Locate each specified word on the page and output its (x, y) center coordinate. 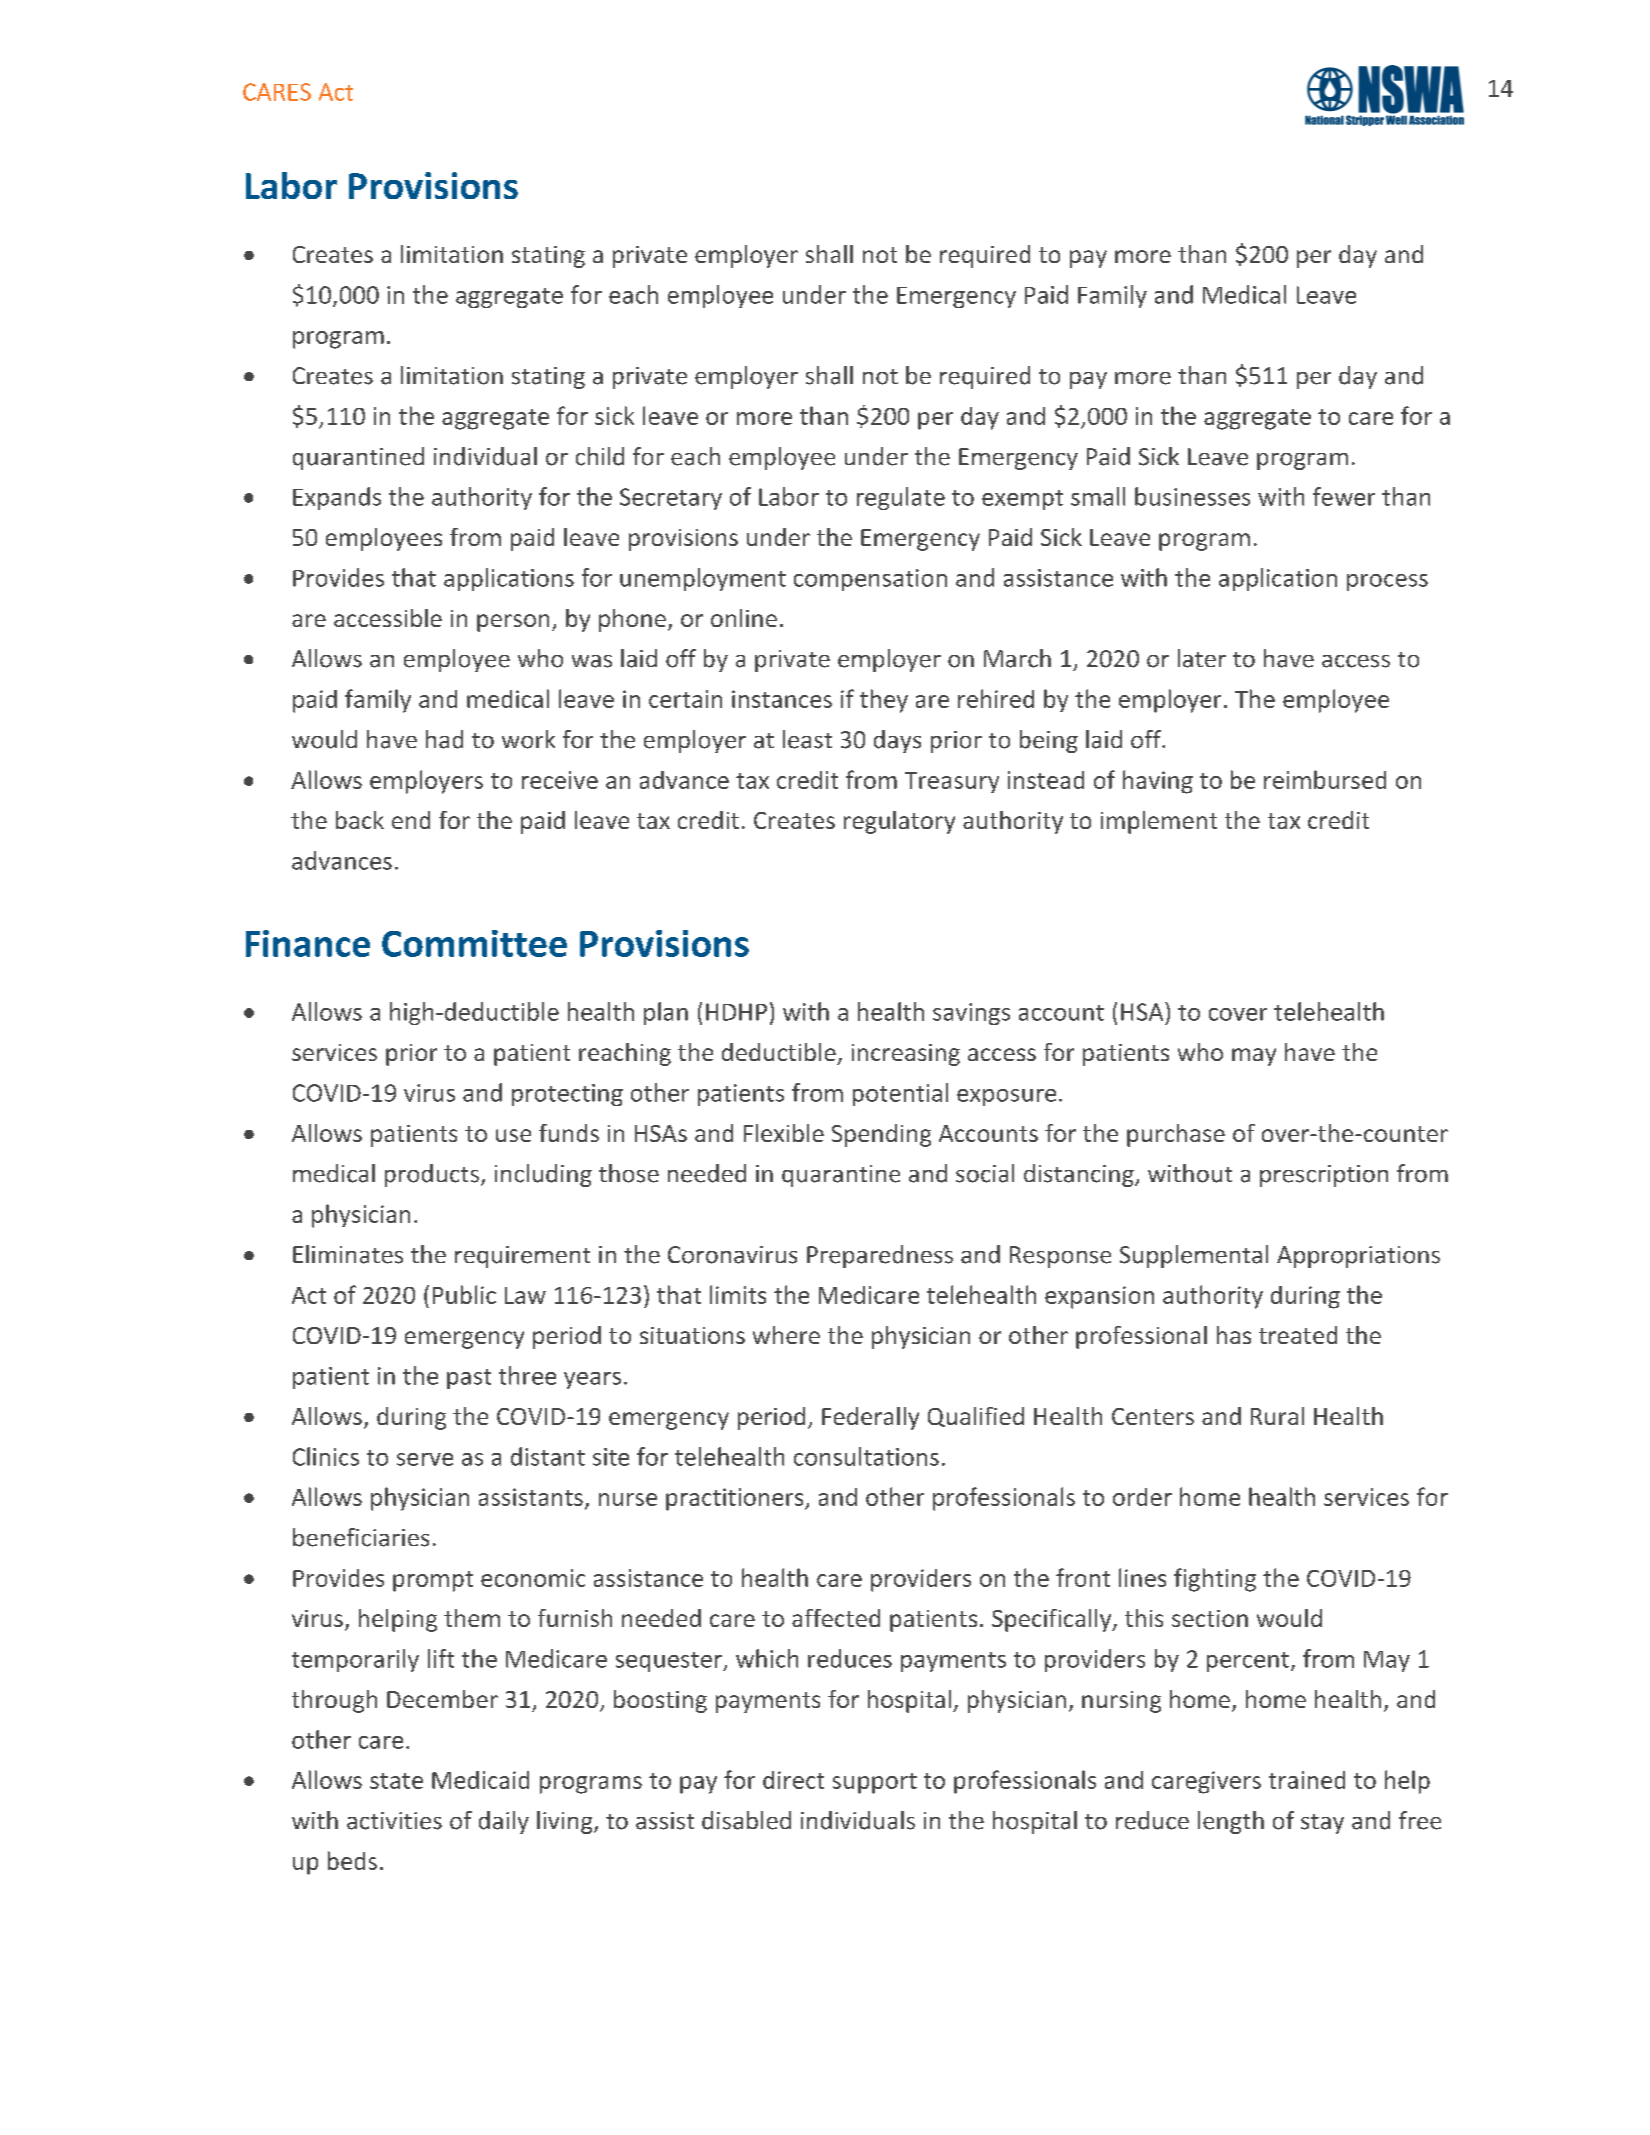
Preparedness (880, 1256)
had (444, 739)
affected (836, 1618)
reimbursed (1325, 779)
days (897, 741)
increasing (906, 1055)
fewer (1344, 496)
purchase (1176, 1135)
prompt (433, 1581)
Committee (474, 943)
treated (1298, 1335)
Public (464, 1294)
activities (394, 1821)
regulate (901, 498)
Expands (337, 498)
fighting (1215, 1580)
